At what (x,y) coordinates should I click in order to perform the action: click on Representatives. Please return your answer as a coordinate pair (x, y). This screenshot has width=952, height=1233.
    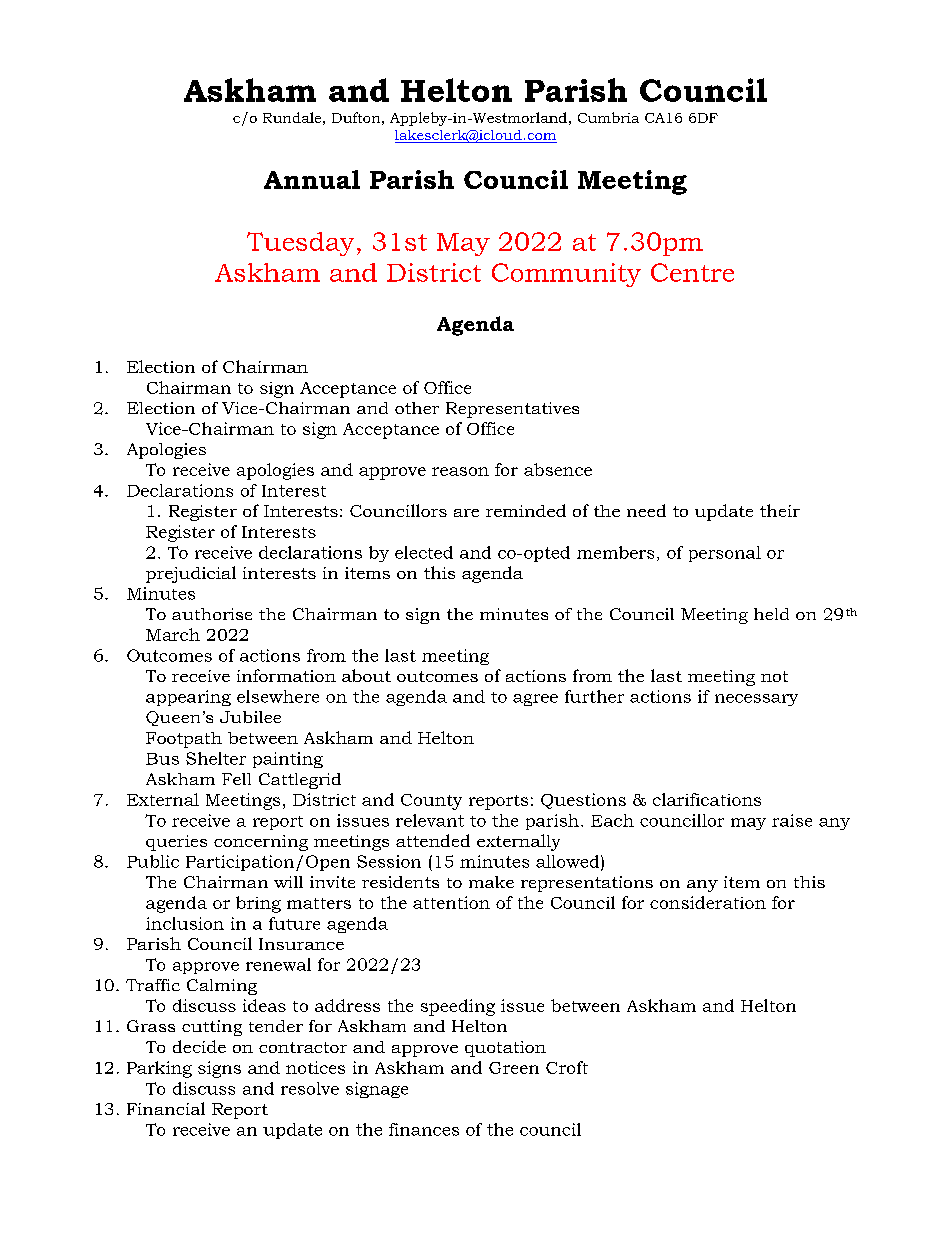
    Looking at the image, I should click on (512, 410).
